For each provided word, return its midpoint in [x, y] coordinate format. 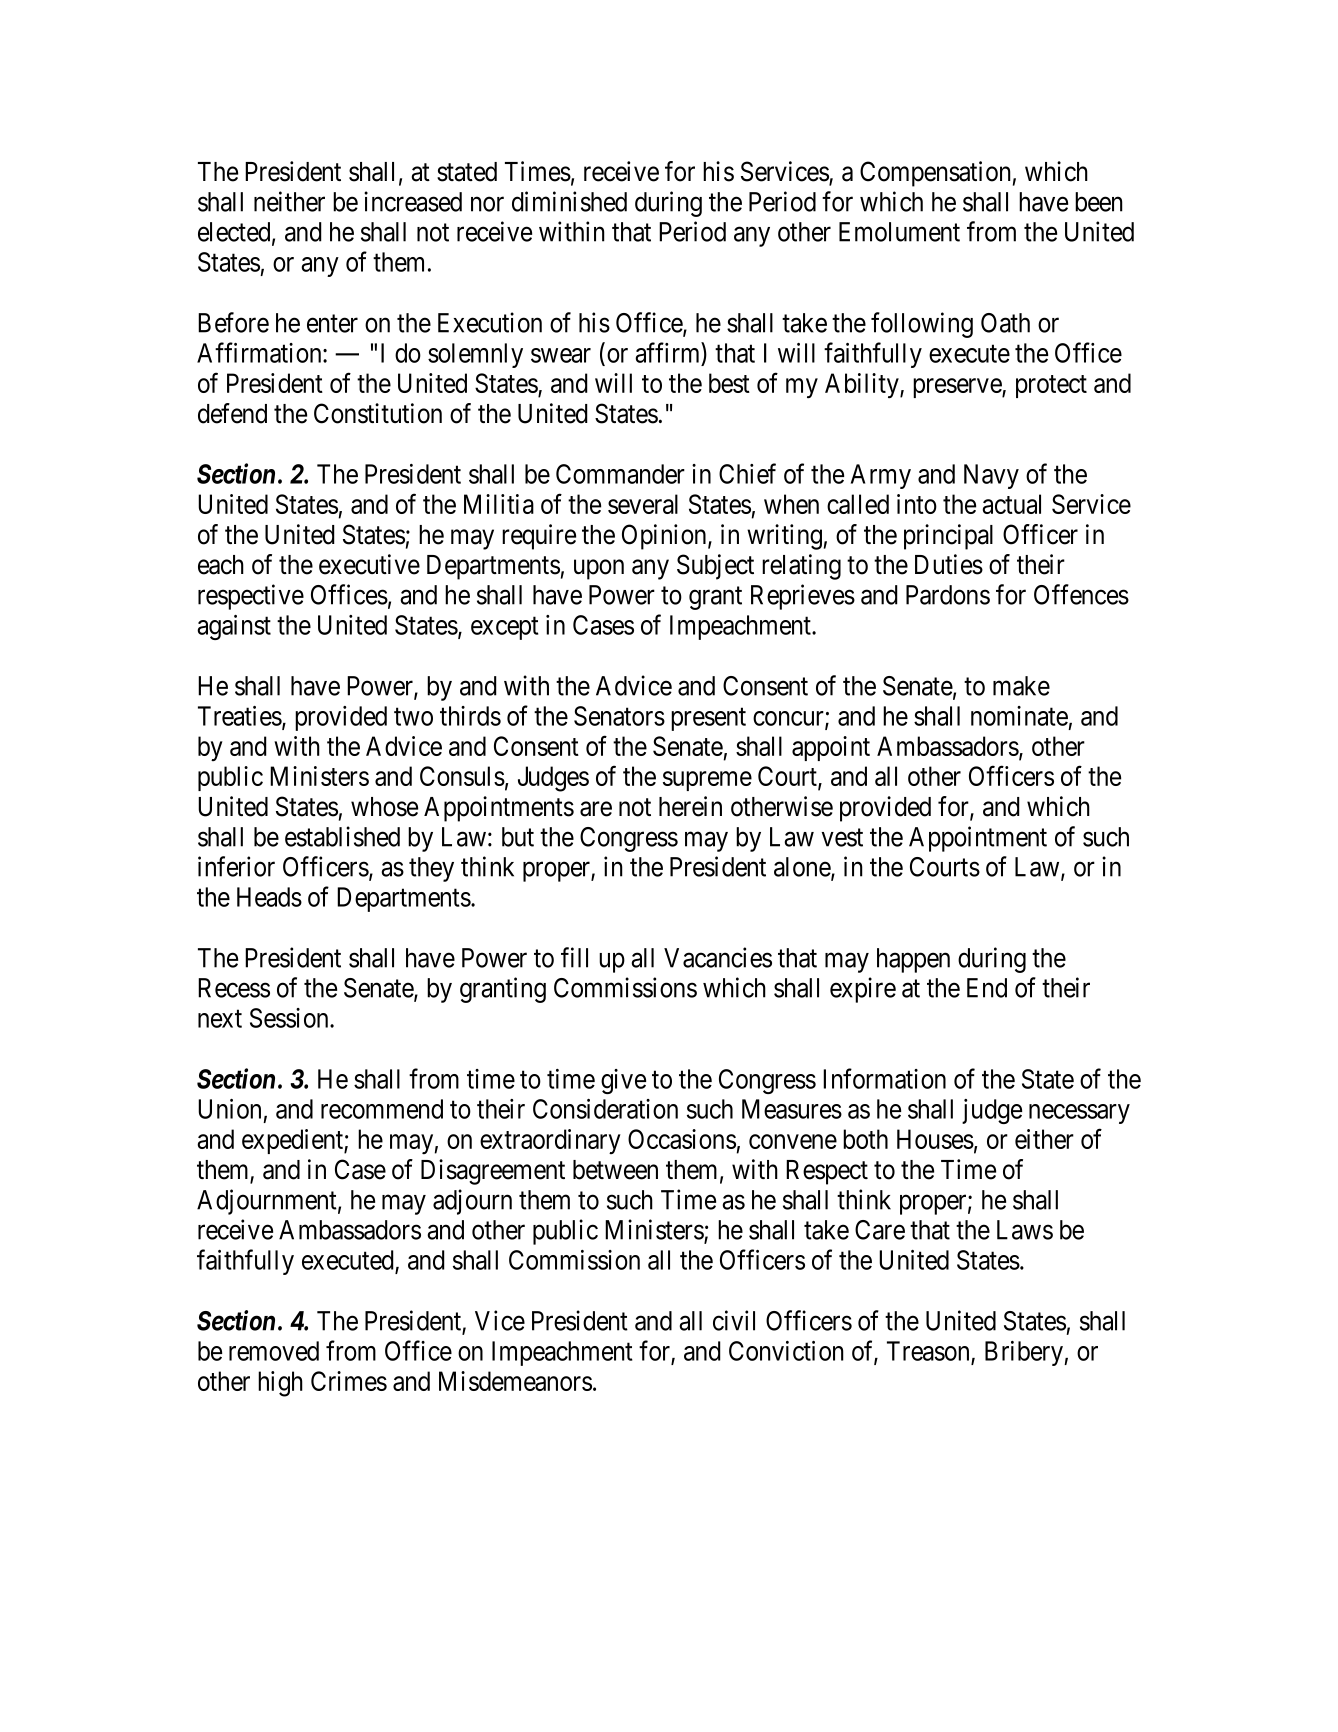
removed [274, 1351]
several [643, 504]
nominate [1019, 716]
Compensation [935, 174]
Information [884, 1078]
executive [369, 564]
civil [734, 1320]
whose [384, 807]
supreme [707, 781]
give [623, 1081]
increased [413, 201]
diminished [569, 201]
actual [1011, 504]
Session [290, 1018]
